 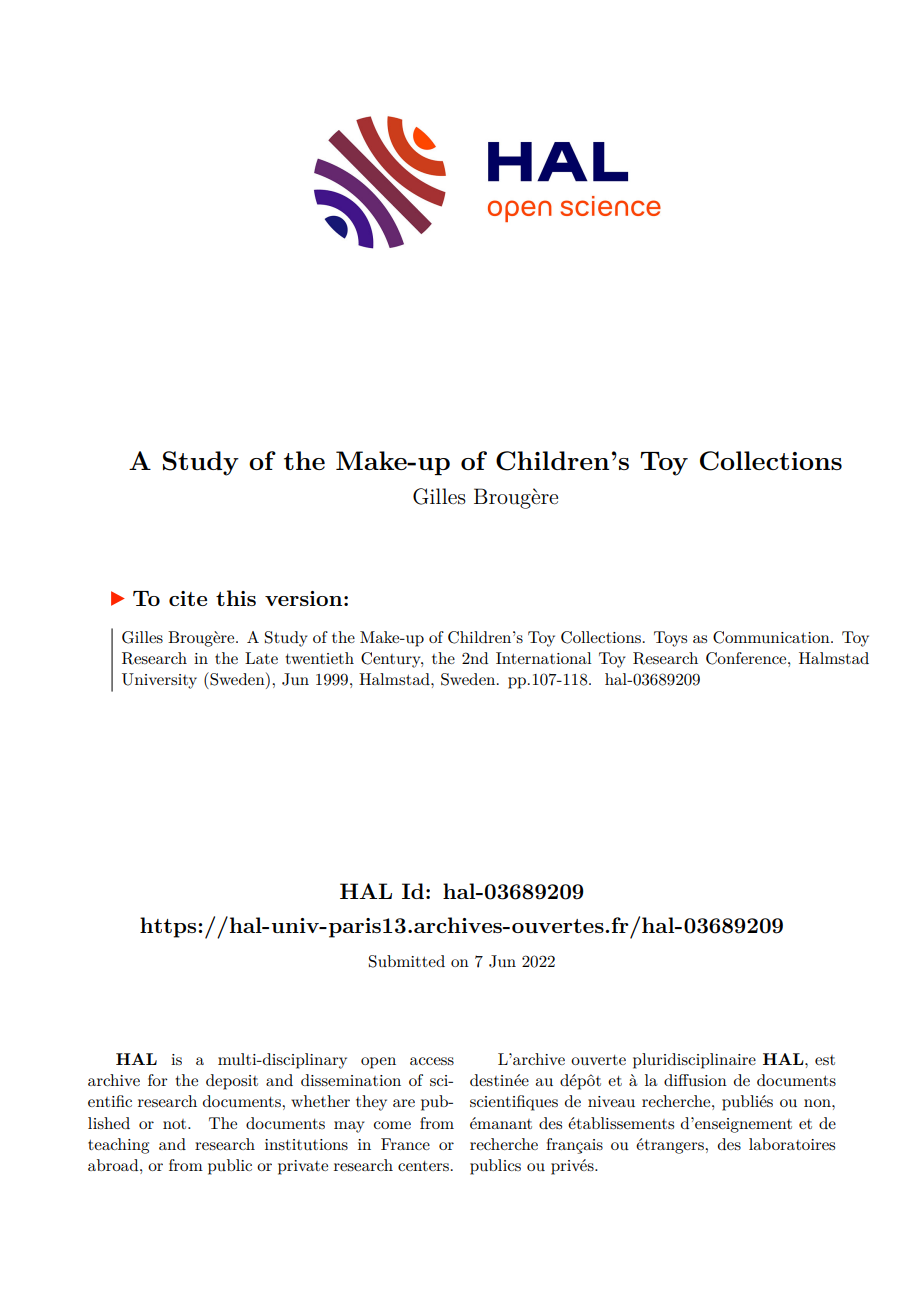 What do you see at coordinates (432, 1061) in the page?
I see `access` at bounding box center [432, 1061].
